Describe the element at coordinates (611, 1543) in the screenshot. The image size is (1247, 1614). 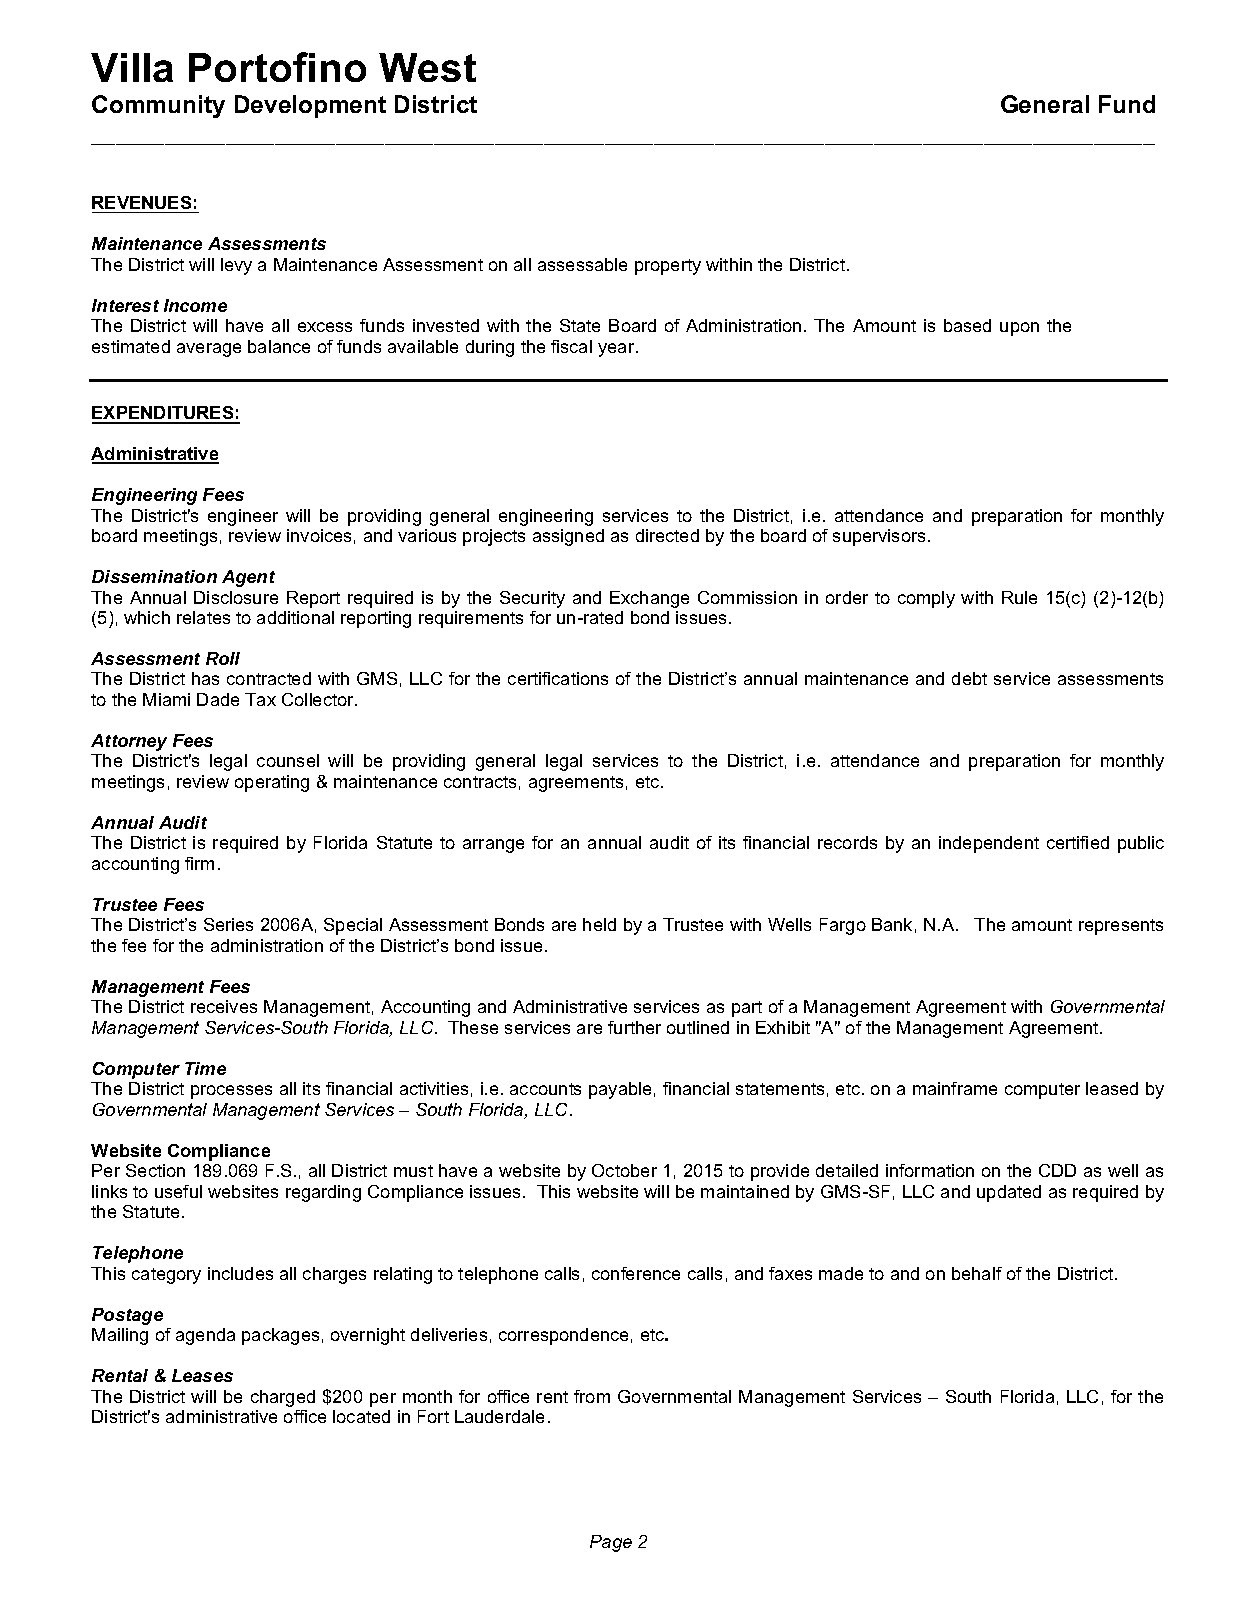
I see `Page` at that location.
